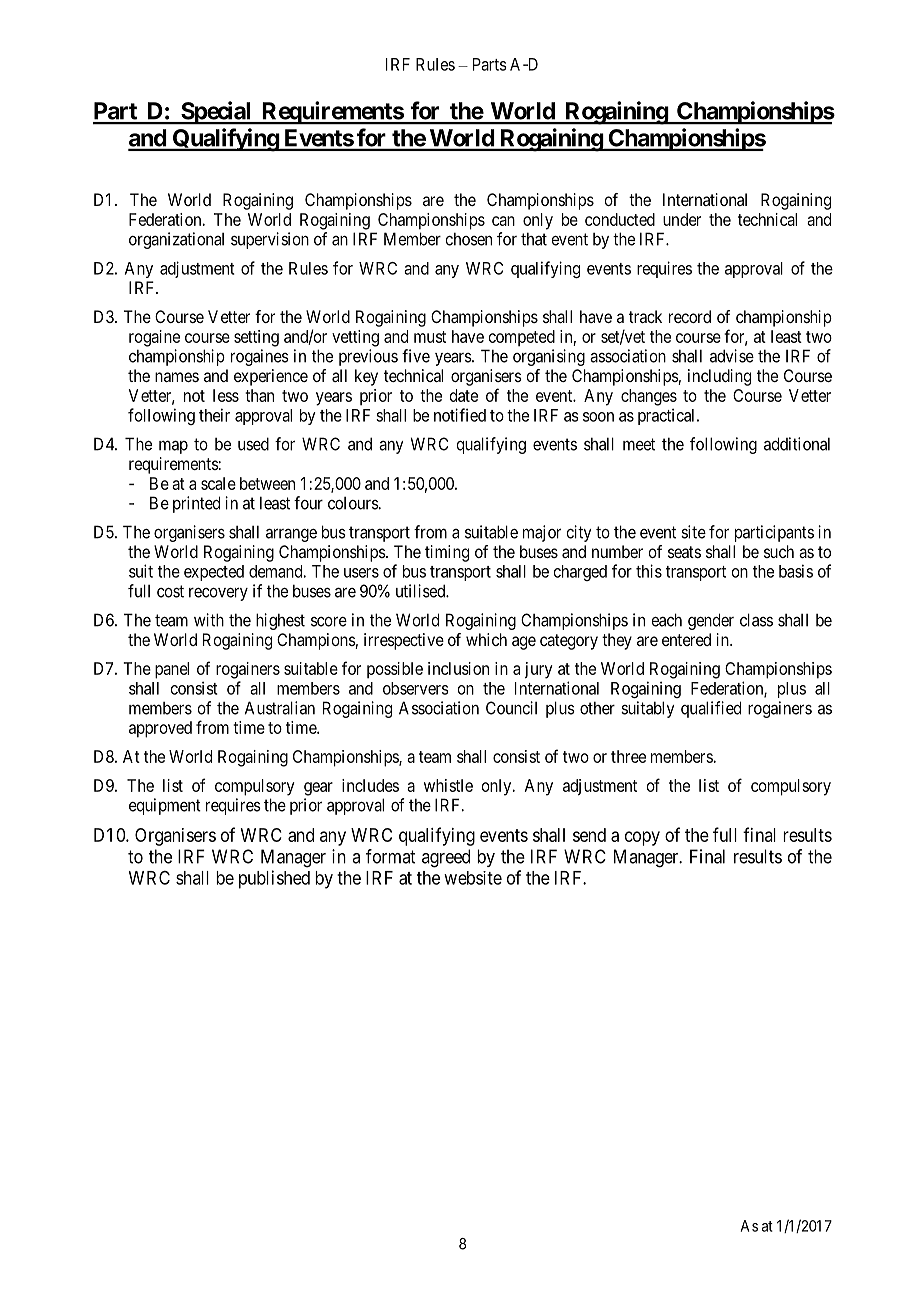 This document has height=1308, width=924. What do you see at coordinates (446, 858) in the document?
I see `agreed` at bounding box center [446, 858].
